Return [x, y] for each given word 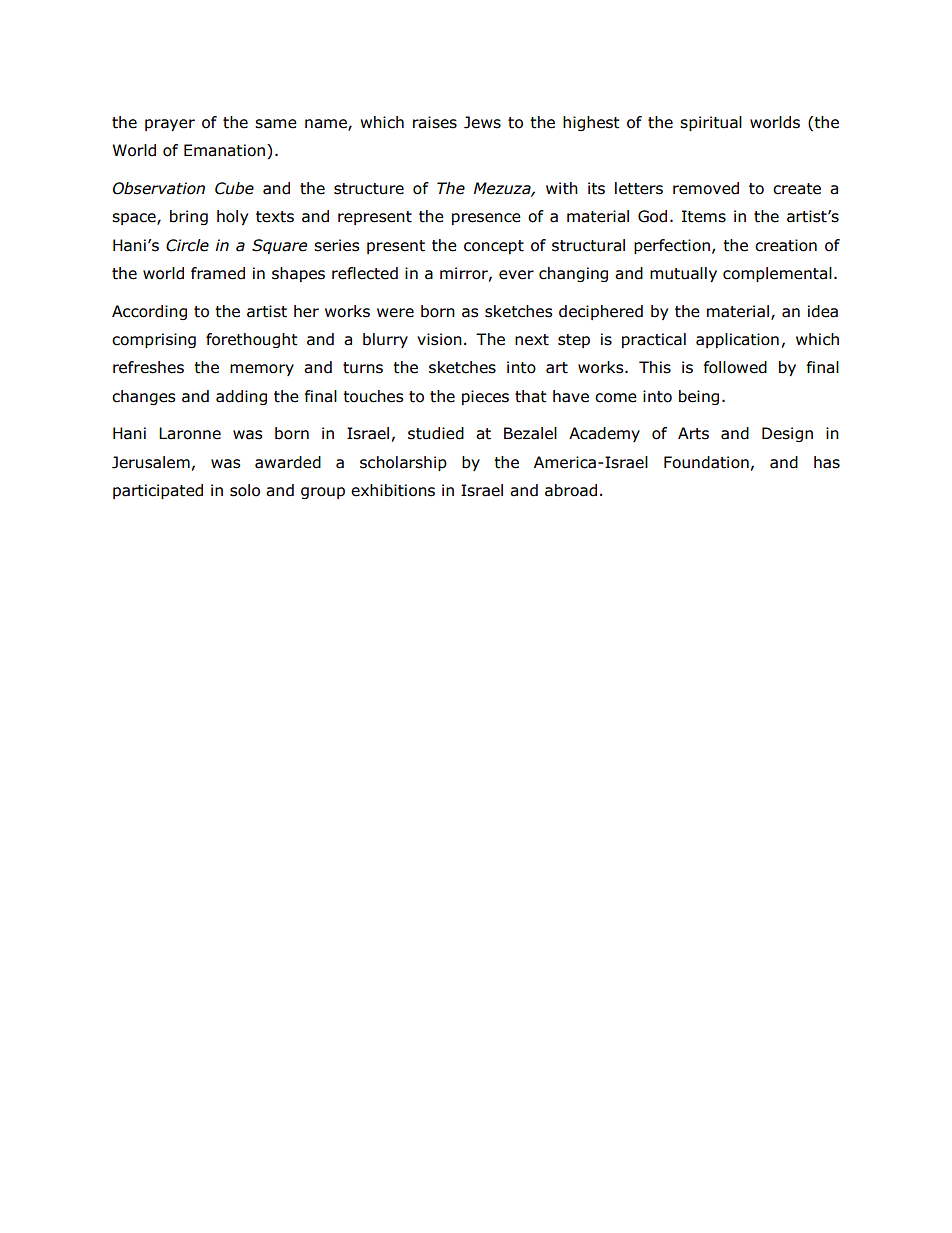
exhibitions [393, 490]
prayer [170, 125]
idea [823, 311]
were [395, 313]
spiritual [711, 123]
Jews [482, 122]
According [149, 312]
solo [245, 490]
